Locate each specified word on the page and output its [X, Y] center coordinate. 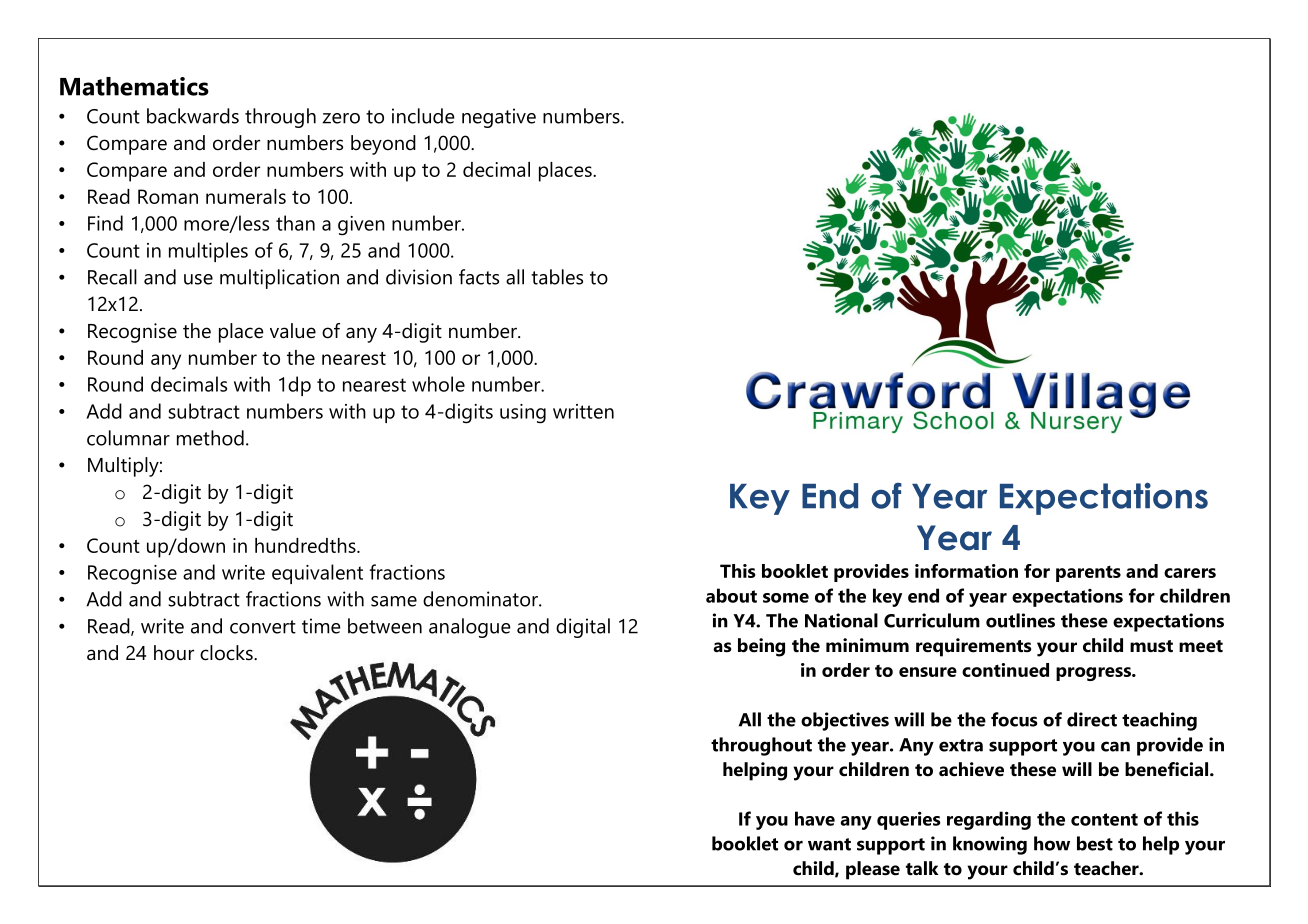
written [583, 411]
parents [1088, 574]
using [523, 414]
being [761, 647]
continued [1005, 670]
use [198, 279]
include [423, 116]
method [210, 438]
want [829, 844]
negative [499, 118]
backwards [193, 116]
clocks [227, 653]
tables [557, 277]
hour [174, 653]
